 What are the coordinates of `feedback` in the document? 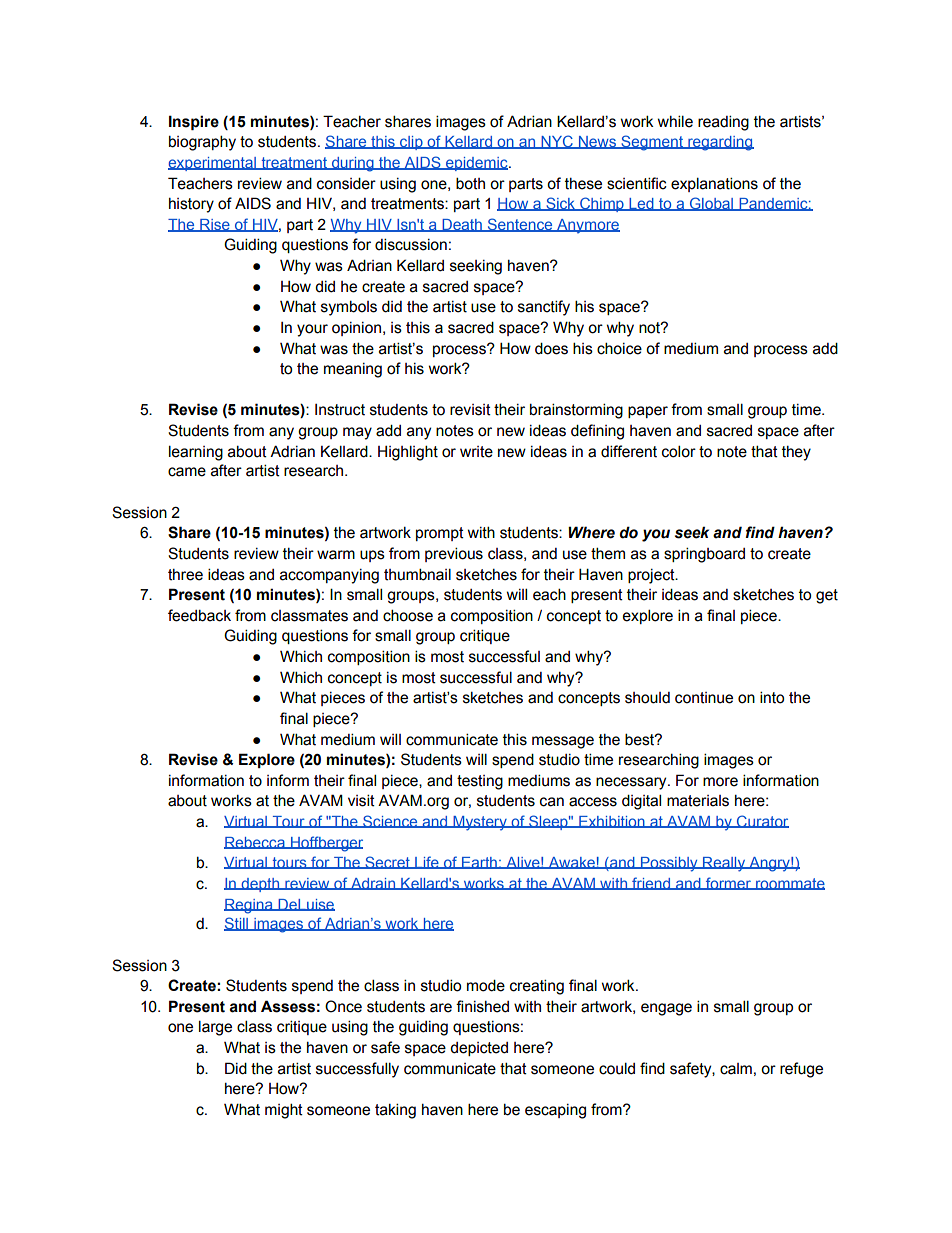 It's located at (199, 615).
